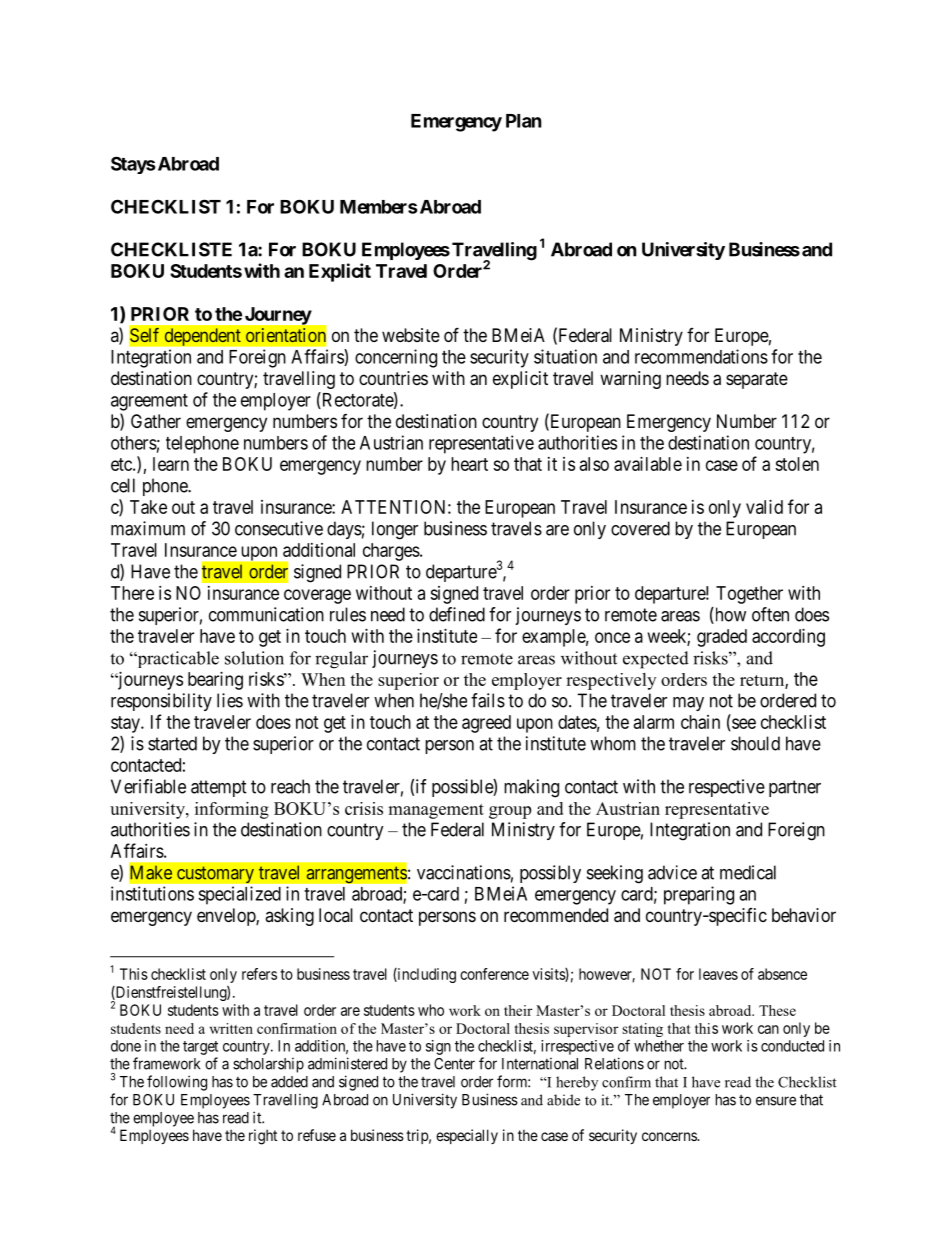  Describe the element at coordinates (254, 658) in the image. I see `solution` at that location.
